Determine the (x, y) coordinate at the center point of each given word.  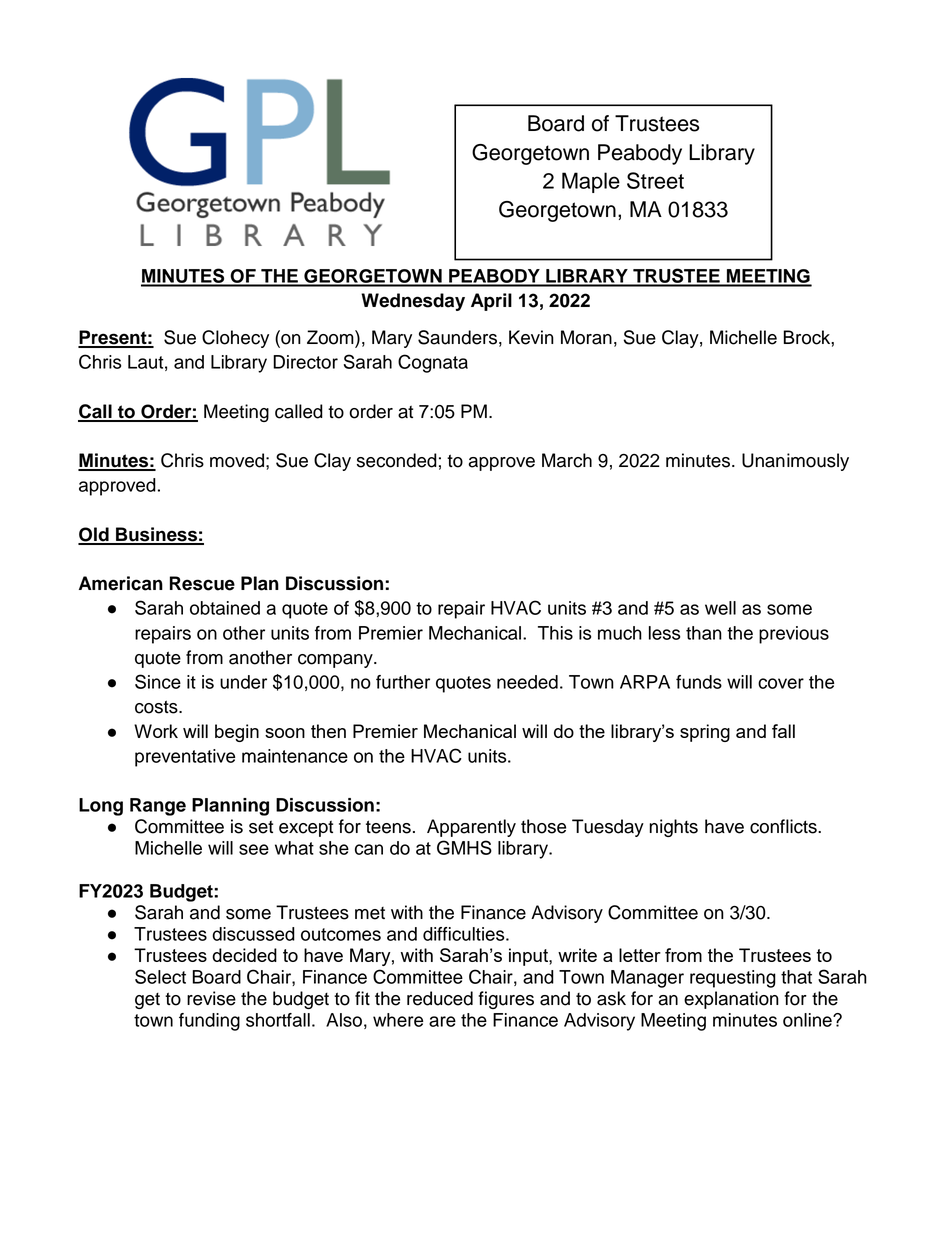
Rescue (202, 583)
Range (158, 807)
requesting (733, 979)
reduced (440, 998)
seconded (397, 460)
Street (655, 180)
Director (305, 362)
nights (673, 828)
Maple (591, 182)
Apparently (471, 828)
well (720, 608)
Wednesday (413, 302)
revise (211, 998)
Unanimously (795, 462)
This (555, 633)
